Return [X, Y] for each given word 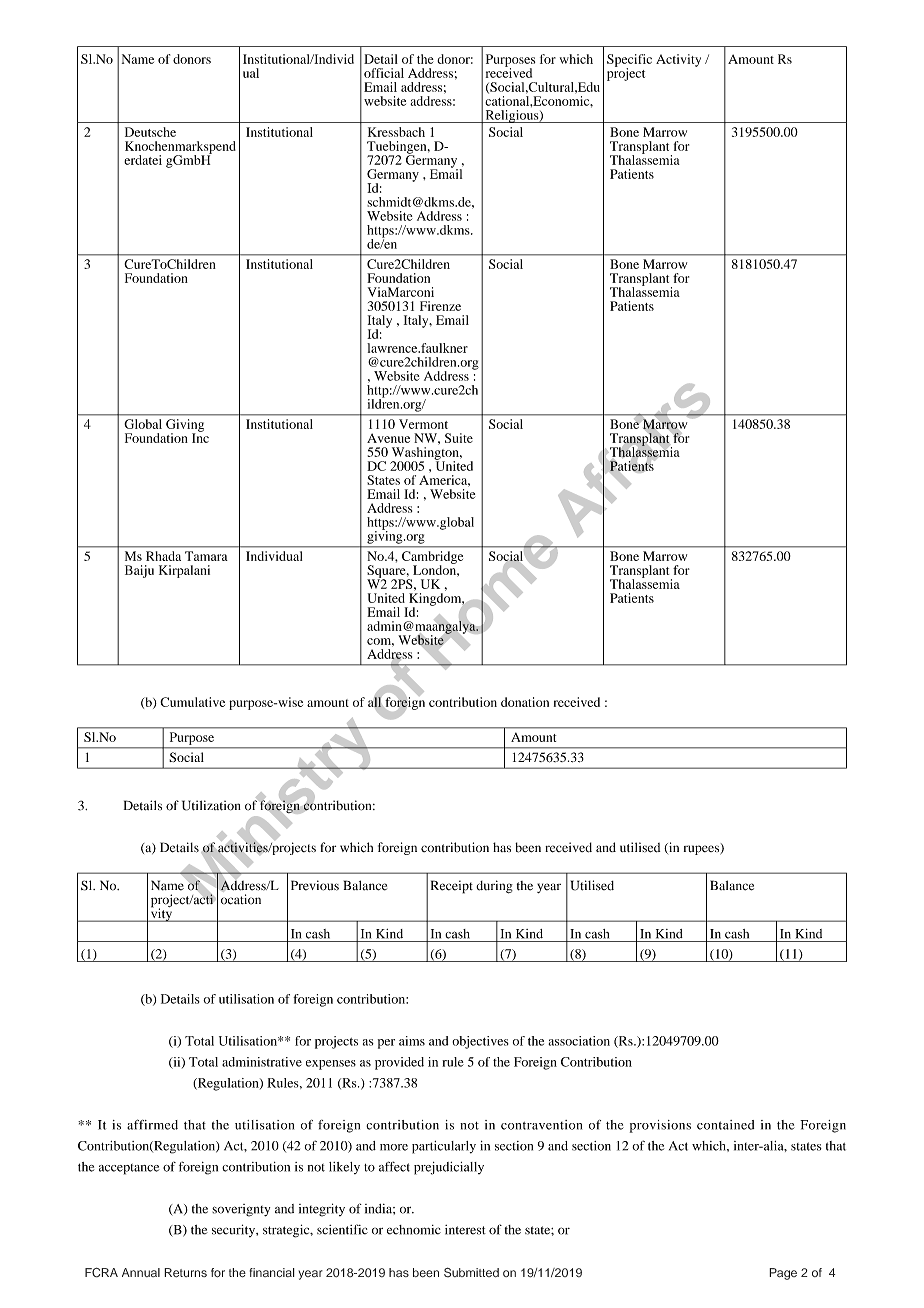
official [384, 73]
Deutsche [150, 132]
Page [783, 1274]
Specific [629, 61]
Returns [185, 1273]
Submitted [471, 1272]
